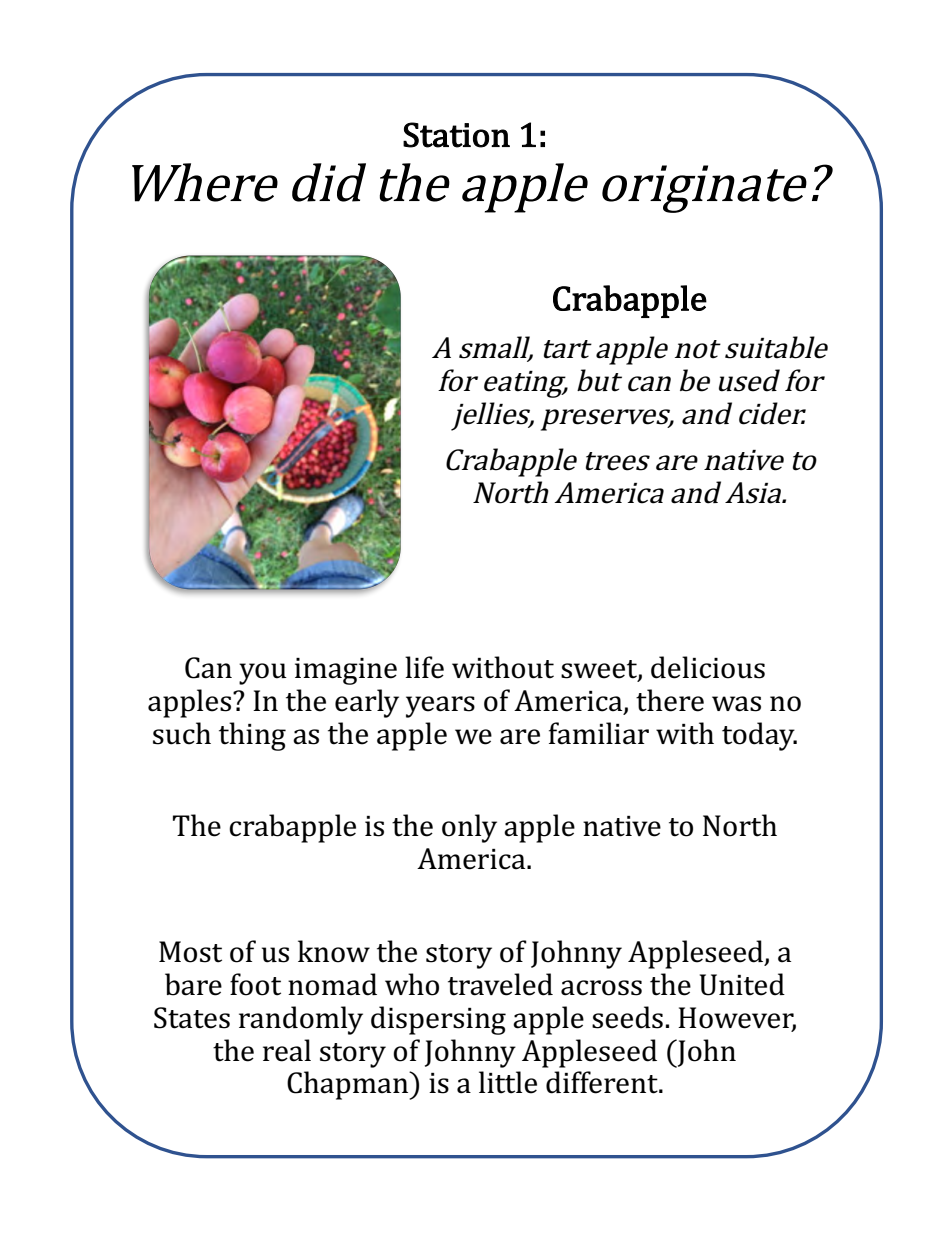  I want to click on Station, so click(456, 135).
